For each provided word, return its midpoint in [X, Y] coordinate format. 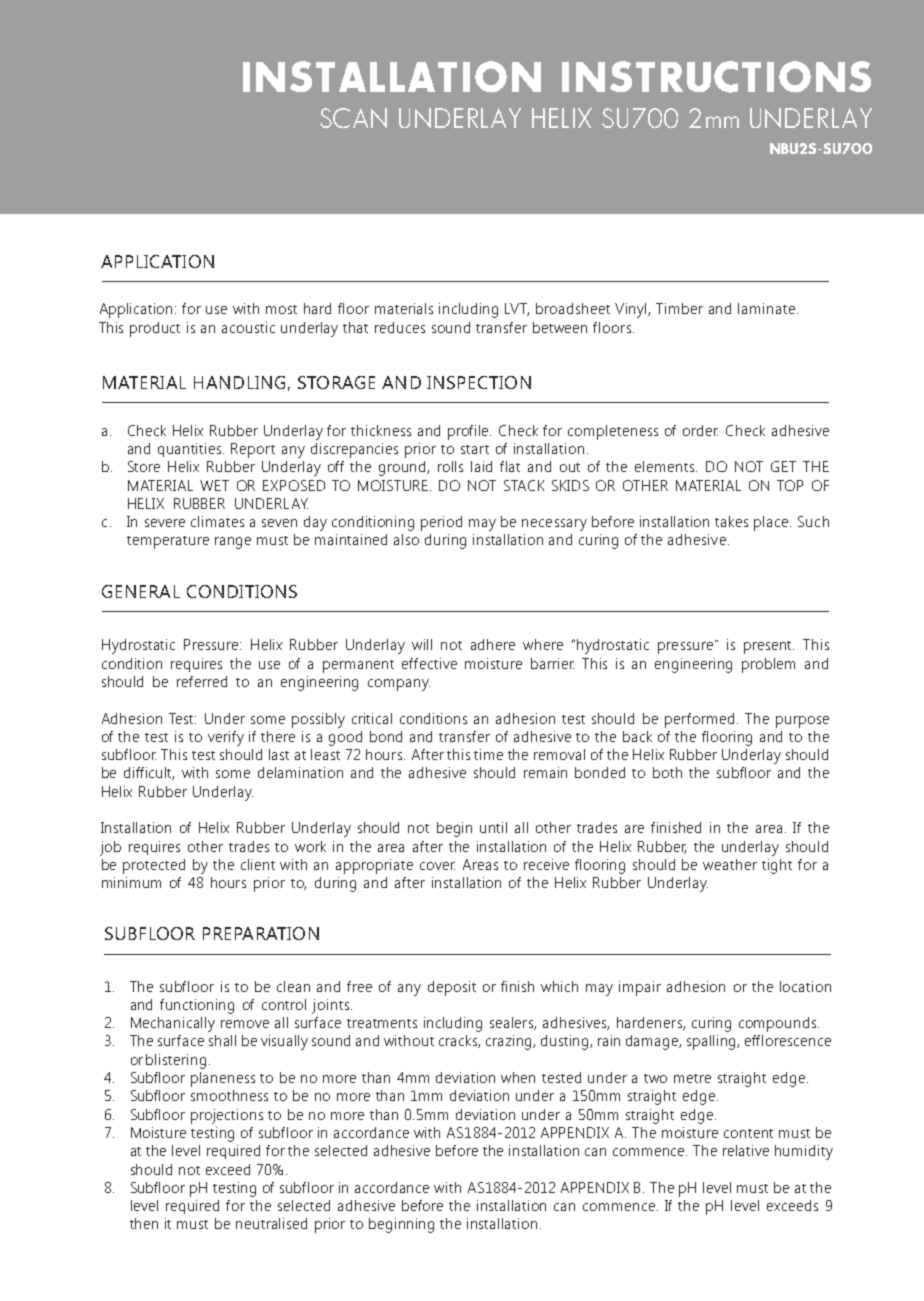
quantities [191, 450]
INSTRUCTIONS [716, 77]
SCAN [353, 118]
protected [154, 866]
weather [730, 864]
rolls [450, 466]
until [493, 827]
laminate [766, 308]
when [518, 1077]
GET [783, 466]
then [144, 1223]
